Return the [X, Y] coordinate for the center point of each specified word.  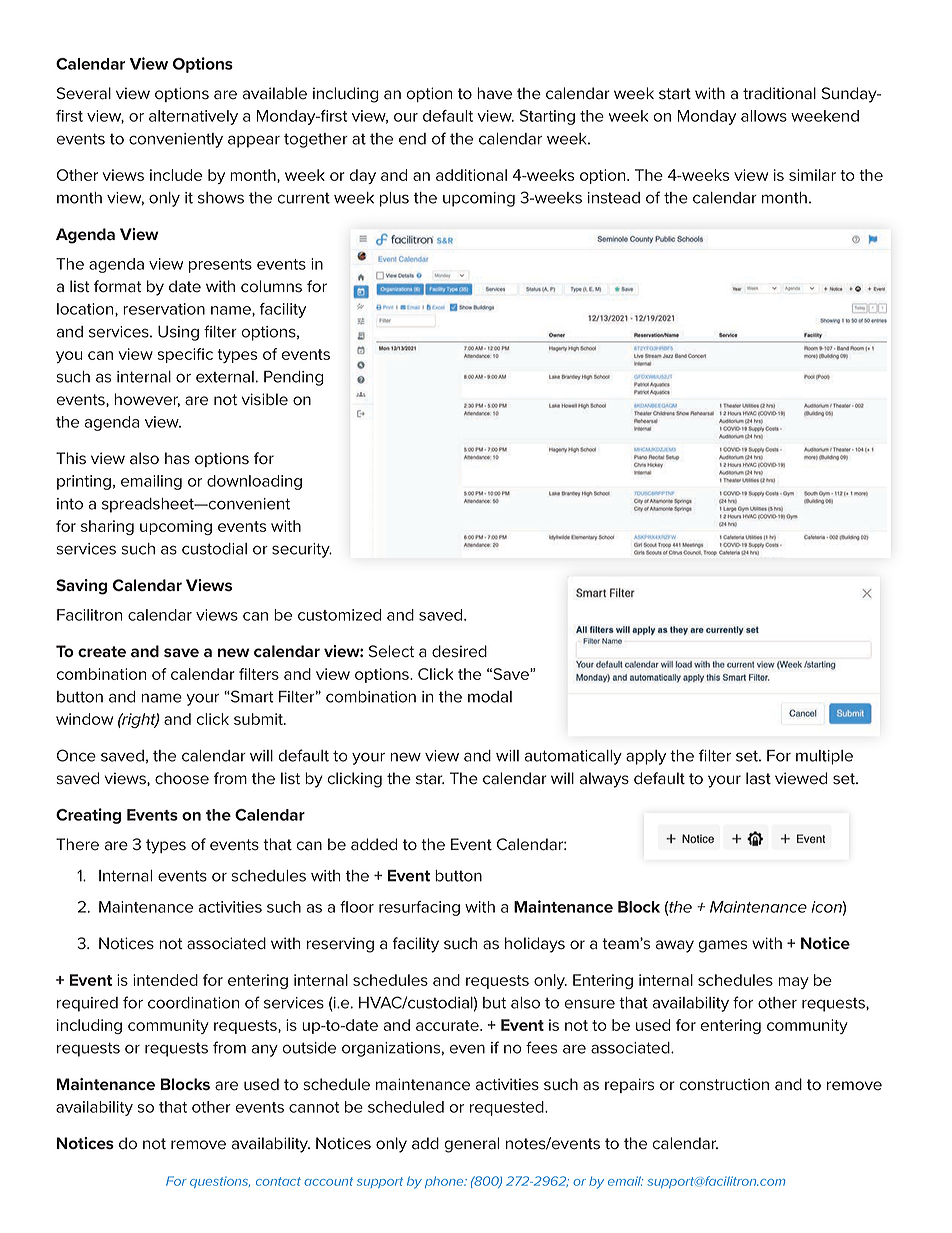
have [494, 93]
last [758, 778]
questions [220, 1182]
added [374, 844]
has [177, 458]
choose [182, 778]
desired [459, 651]
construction [724, 1084]
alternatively [193, 117]
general [472, 1145]
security [302, 550]
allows [764, 116]
